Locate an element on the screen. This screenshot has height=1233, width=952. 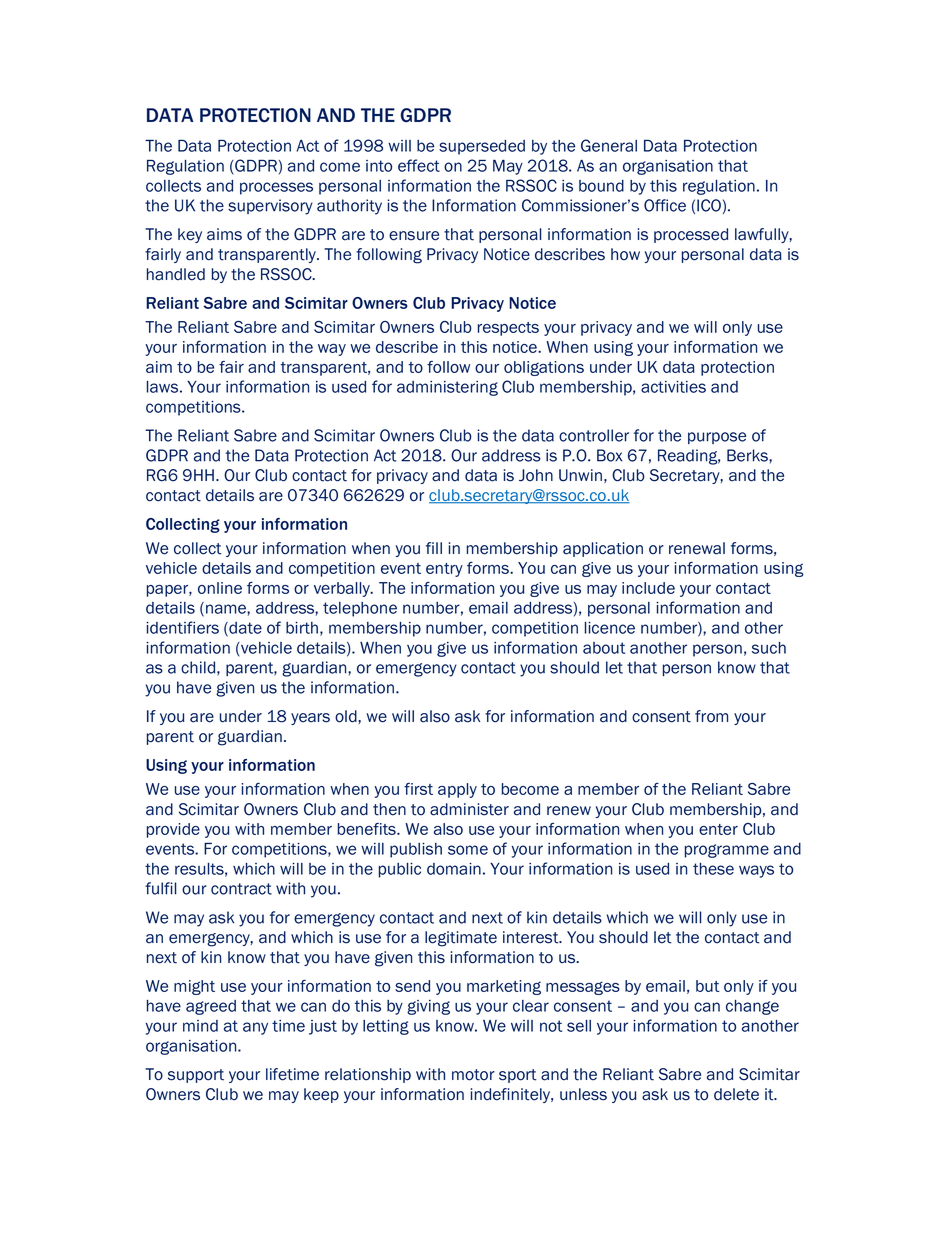
support is located at coordinates (196, 1076).
